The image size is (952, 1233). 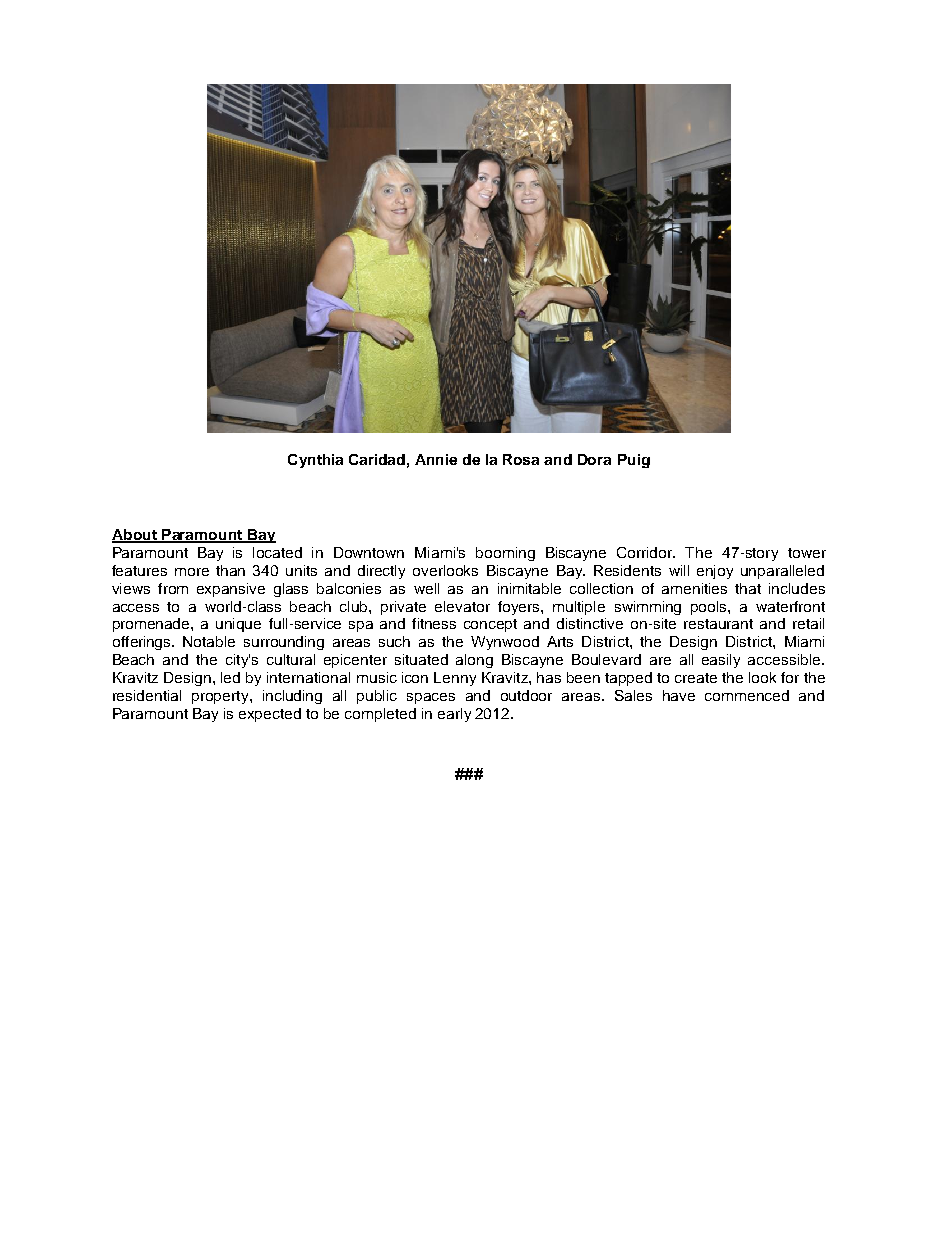 I want to click on early, so click(x=454, y=715).
